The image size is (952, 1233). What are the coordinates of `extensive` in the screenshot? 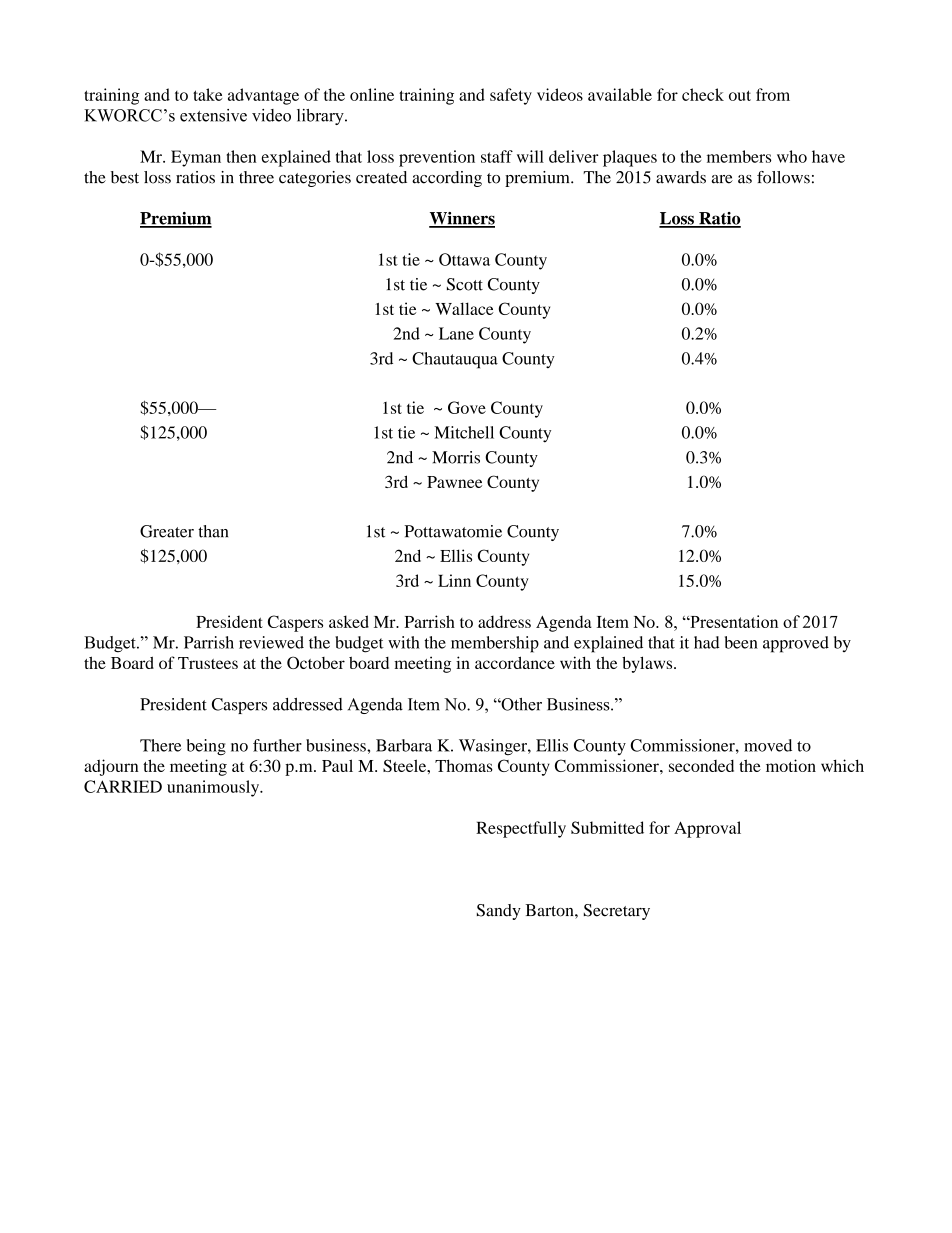 It's located at (213, 115).
